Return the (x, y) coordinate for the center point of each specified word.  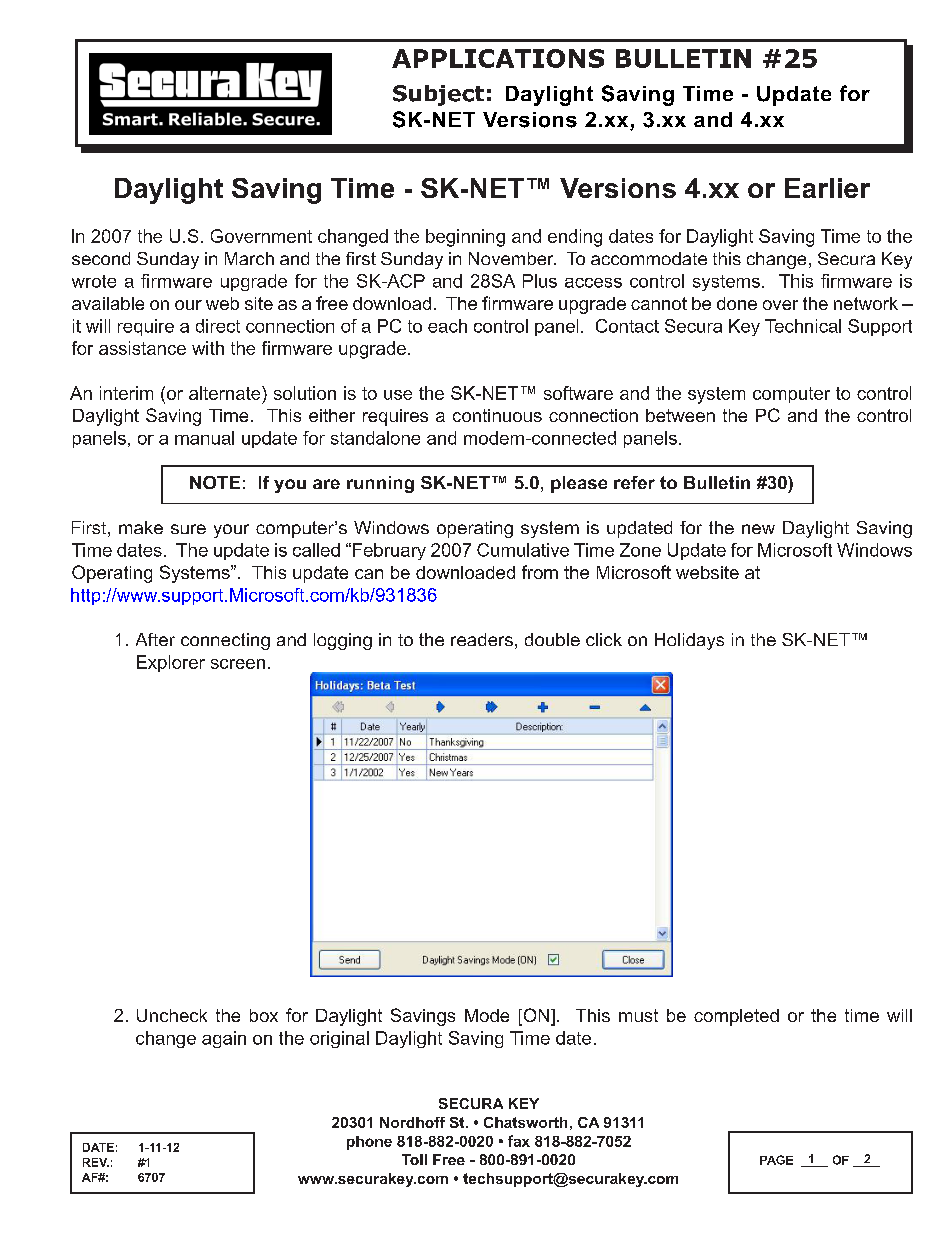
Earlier (827, 188)
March (249, 258)
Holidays (689, 641)
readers (482, 639)
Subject (438, 95)
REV (96, 1162)
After (155, 639)
